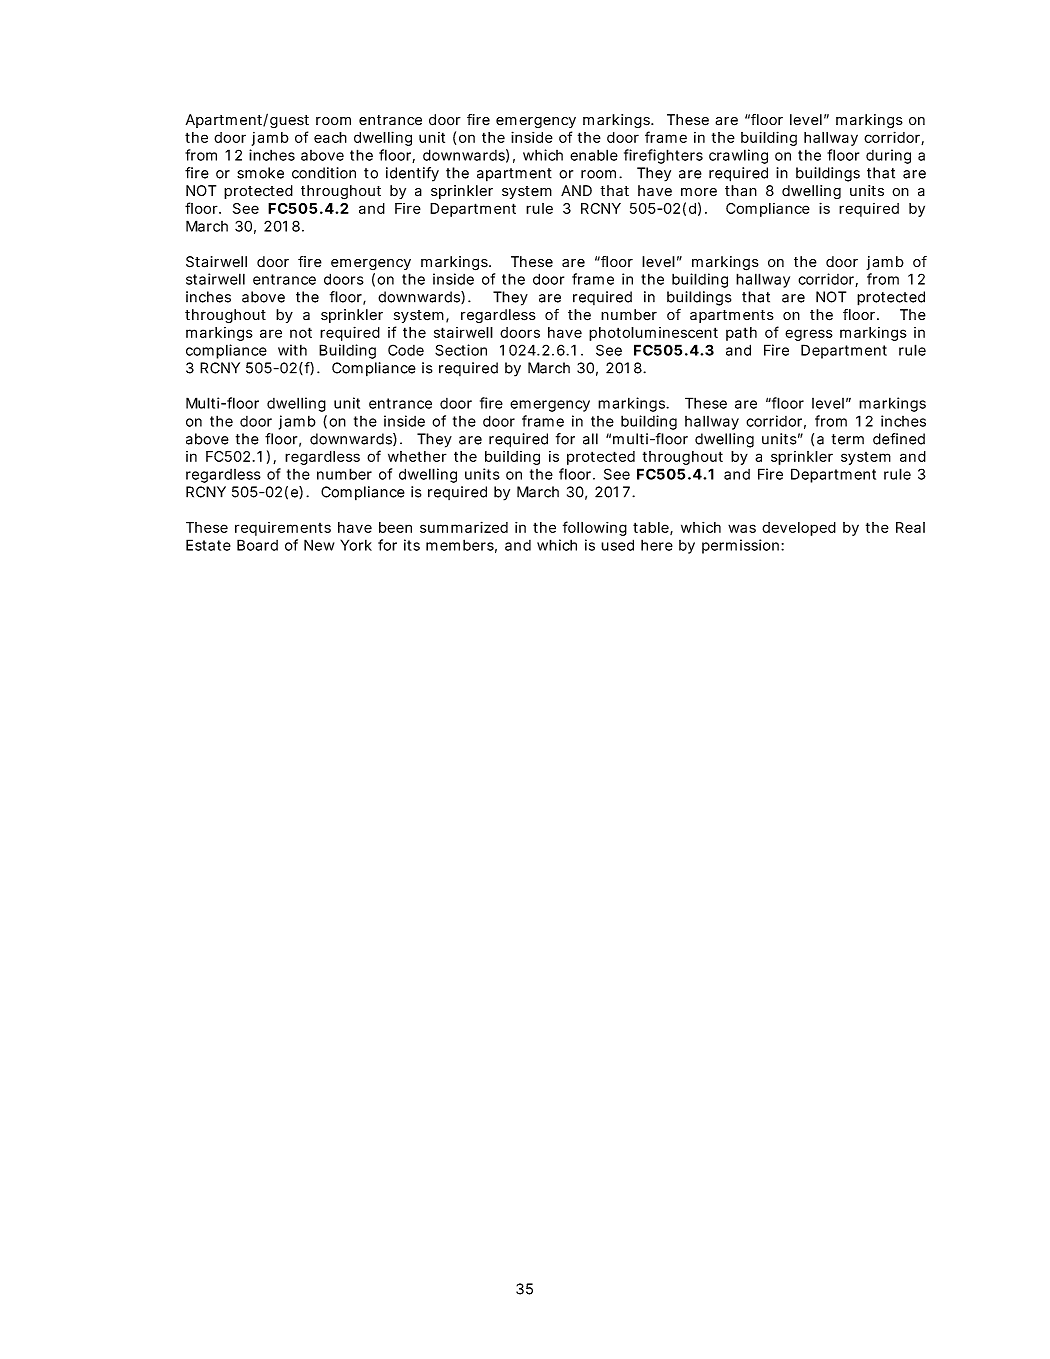  What do you see at coordinates (417, 456) in the screenshot?
I see `whether` at bounding box center [417, 456].
